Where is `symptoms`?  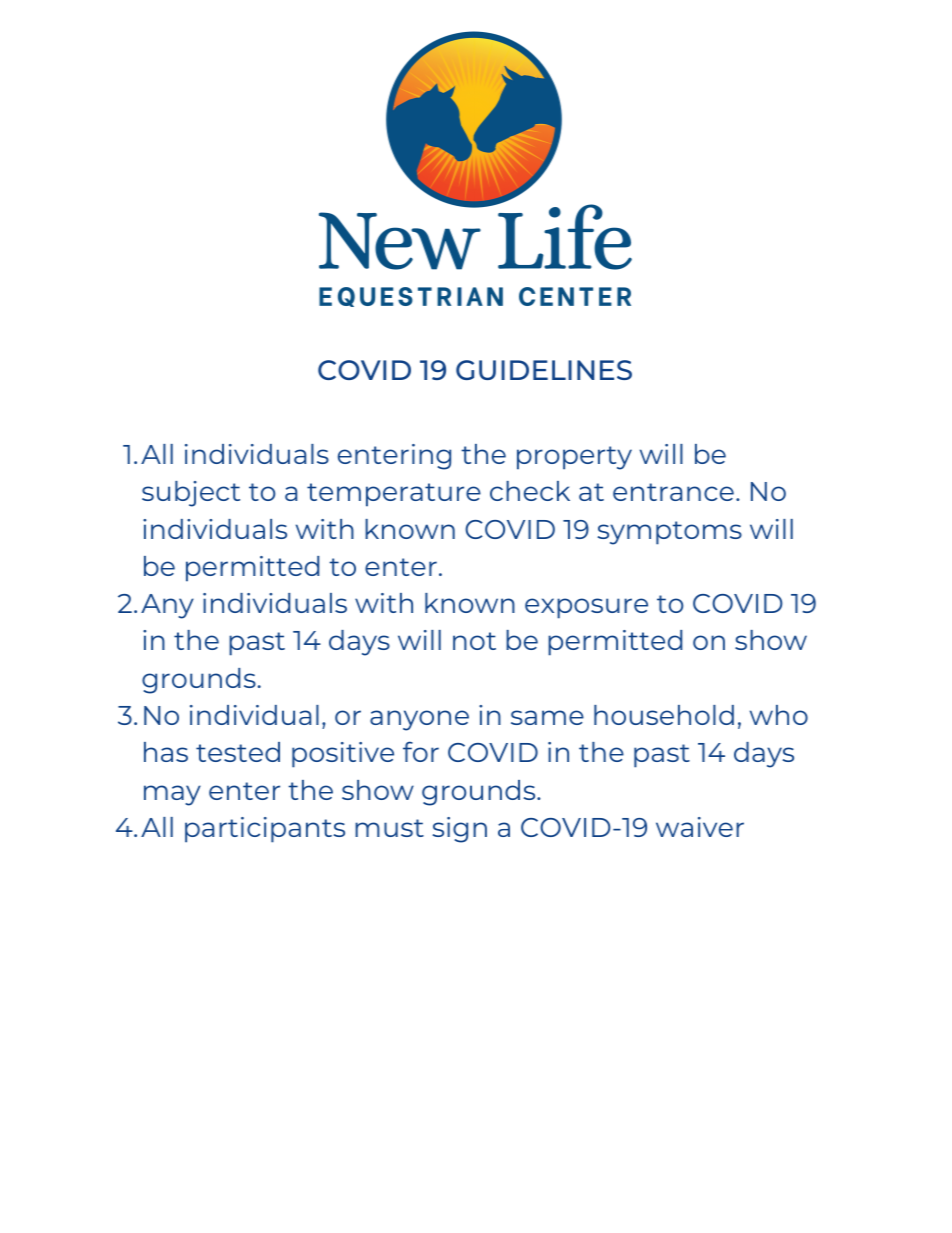
symptoms is located at coordinates (669, 533).
